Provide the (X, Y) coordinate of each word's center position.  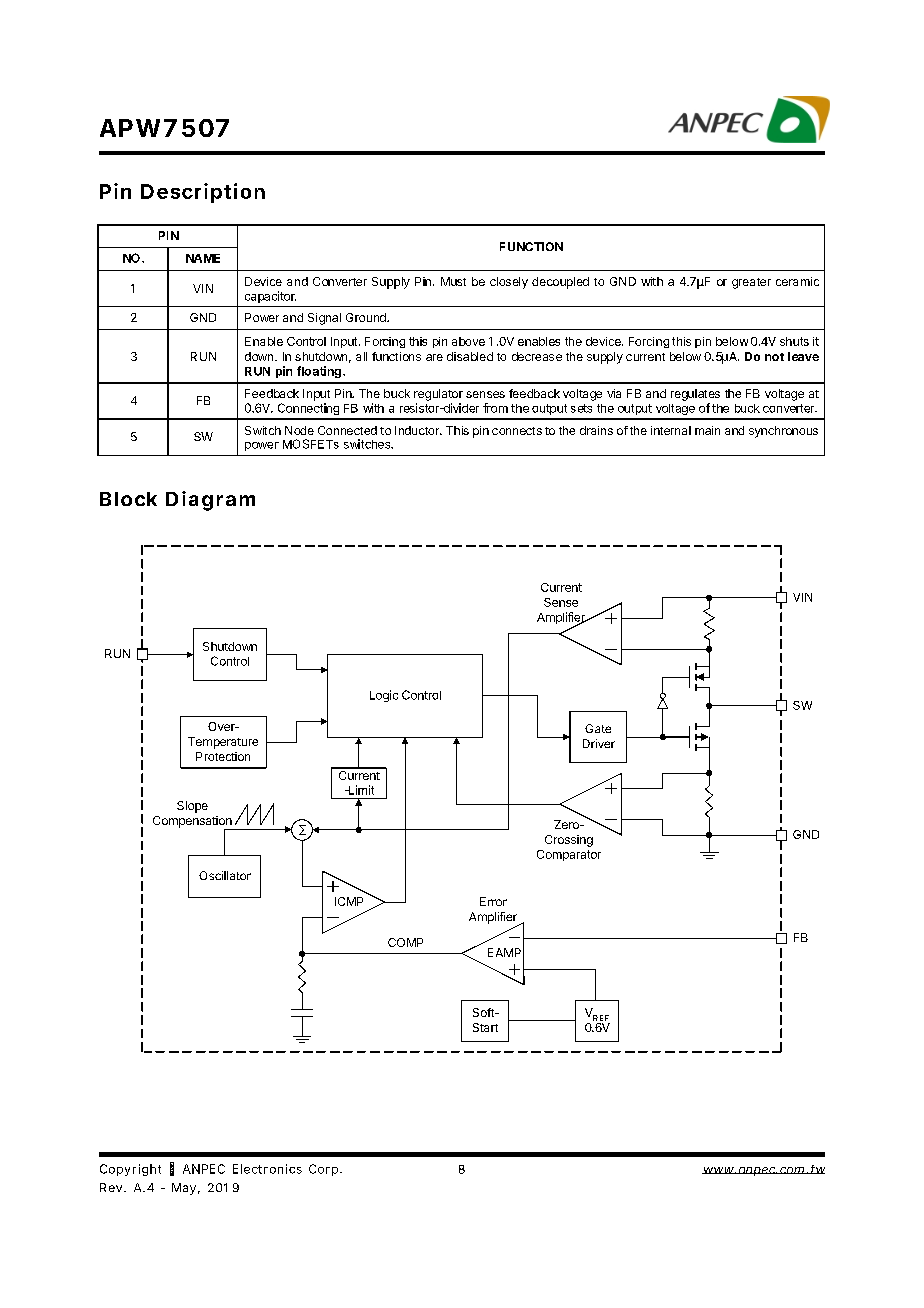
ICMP (349, 901)
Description (203, 193)
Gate (598, 728)
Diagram (210, 501)
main (707, 430)
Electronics (267, 1169)
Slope (192, 807)
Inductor (418, 430)
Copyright (130, 1170)
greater (751, 283)
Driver (599, 743)
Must (453, 281)
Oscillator (225, 875)
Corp (325, 1170)
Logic (384, 696)
